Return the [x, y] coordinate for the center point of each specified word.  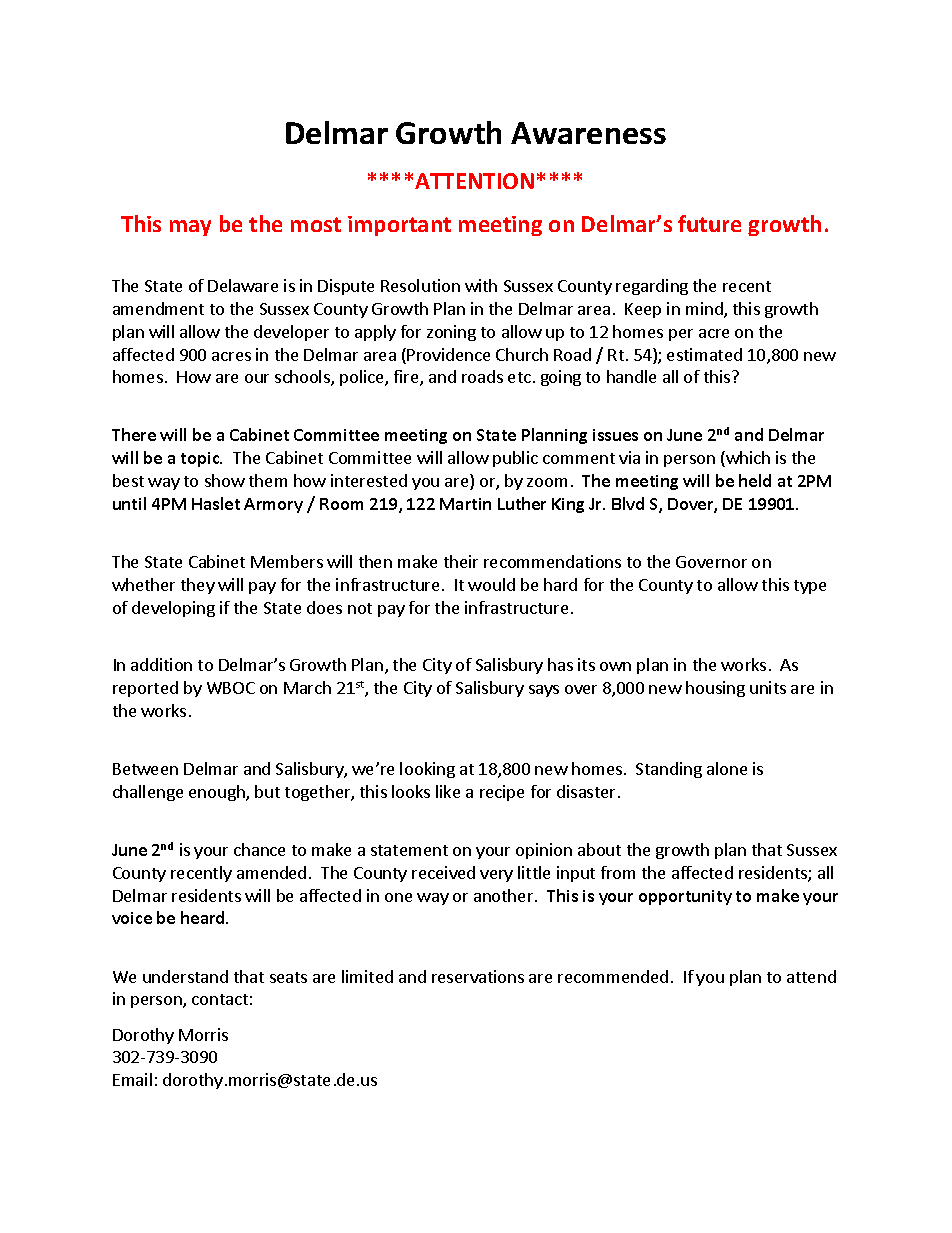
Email [132, 1079]
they [198, 586]
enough [218, 793]
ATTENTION [474, 181]
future [709, 223]
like [448, 791]
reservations [478, 976]
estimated [704, 354]
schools [303, 378]
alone [727, 768]
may [190, 228]
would [491, 584]
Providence [448, 354]
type [810, 587]
